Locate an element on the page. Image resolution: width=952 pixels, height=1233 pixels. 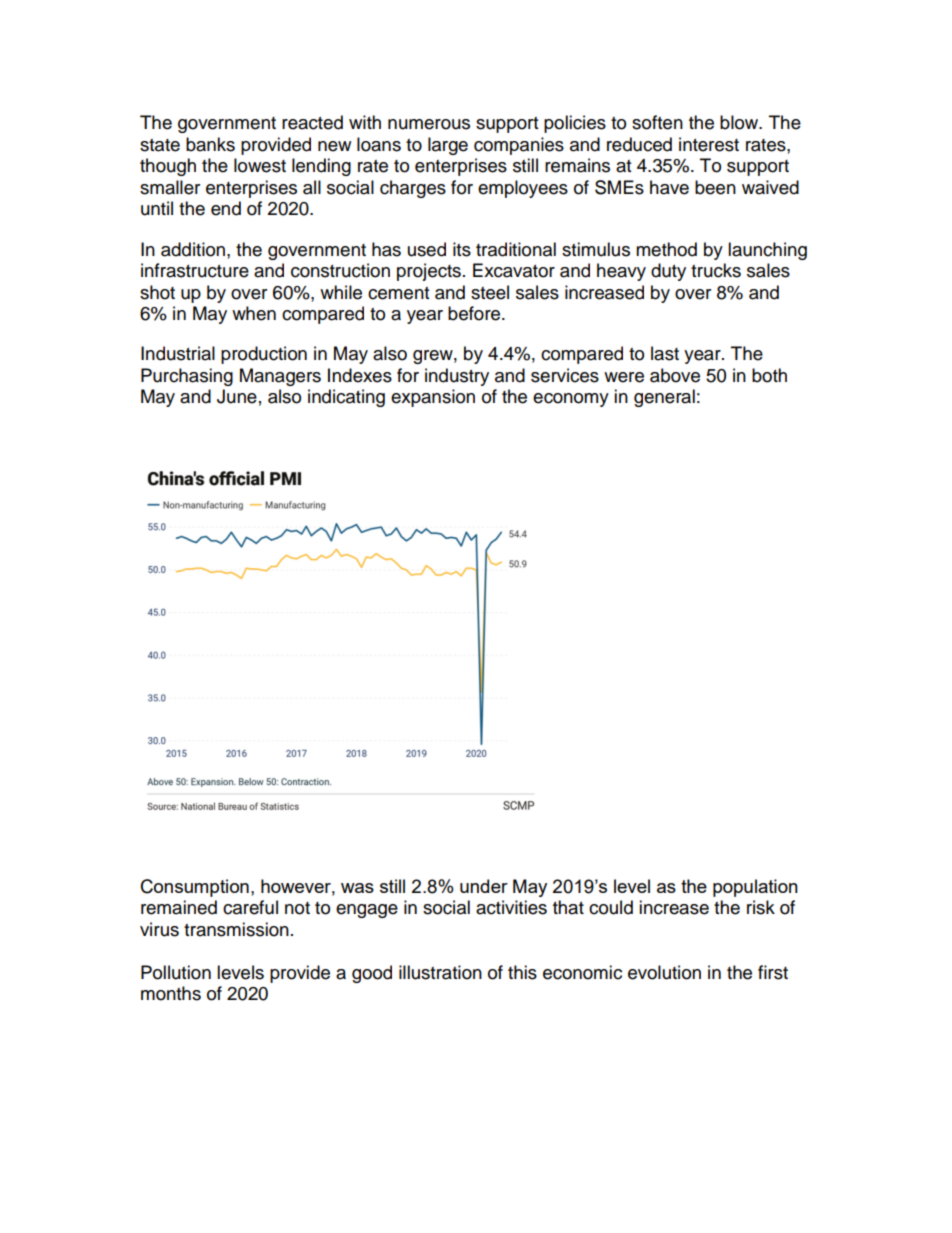
transmission is located at coordinates (236, 929).
